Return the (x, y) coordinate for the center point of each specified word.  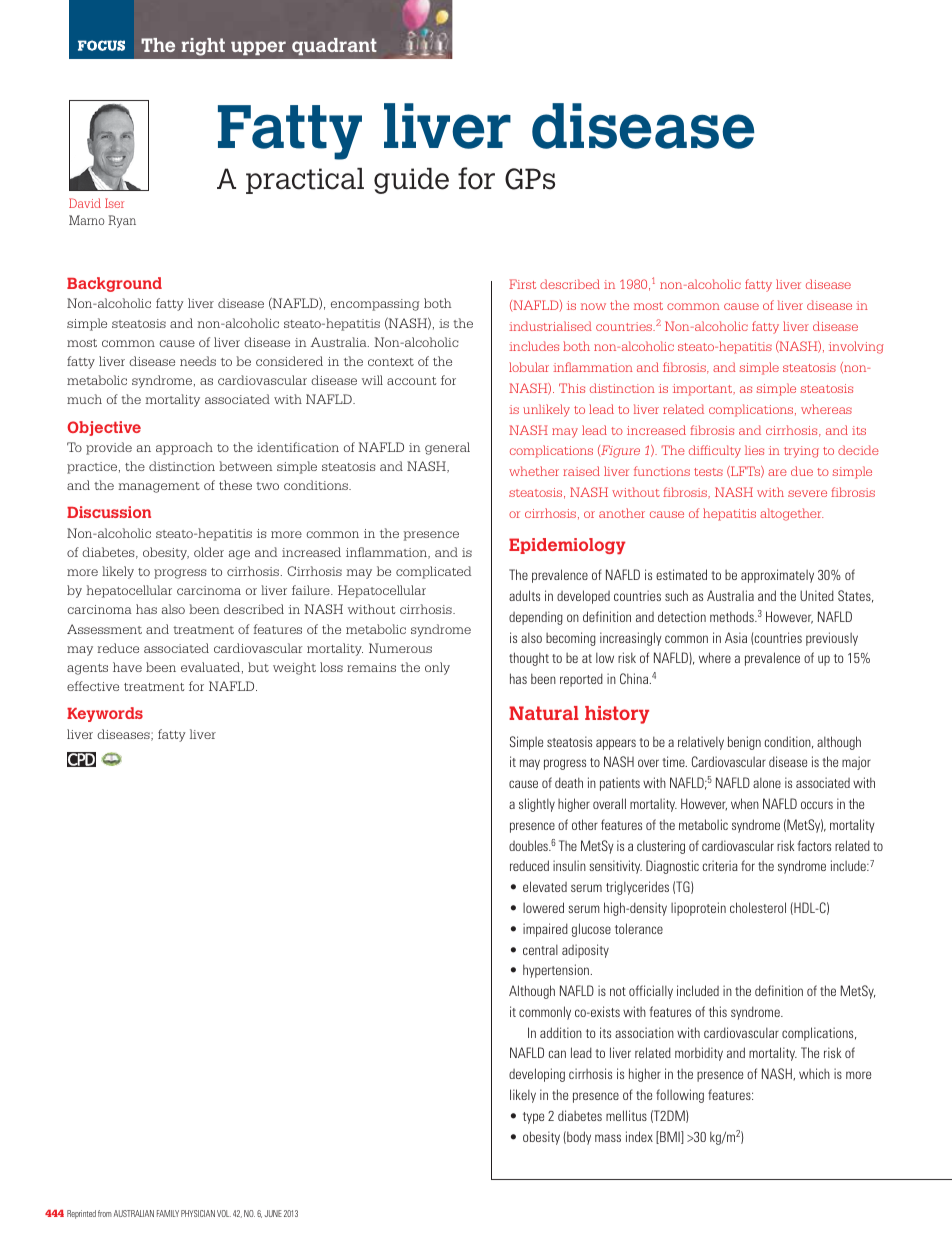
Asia (736, 637)
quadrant (334, 46)
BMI (670, 1137)
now (593, 306)
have (127, 667)
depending (536, 618)
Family (168, 1213)
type (533, 1118)
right (203, 47)
